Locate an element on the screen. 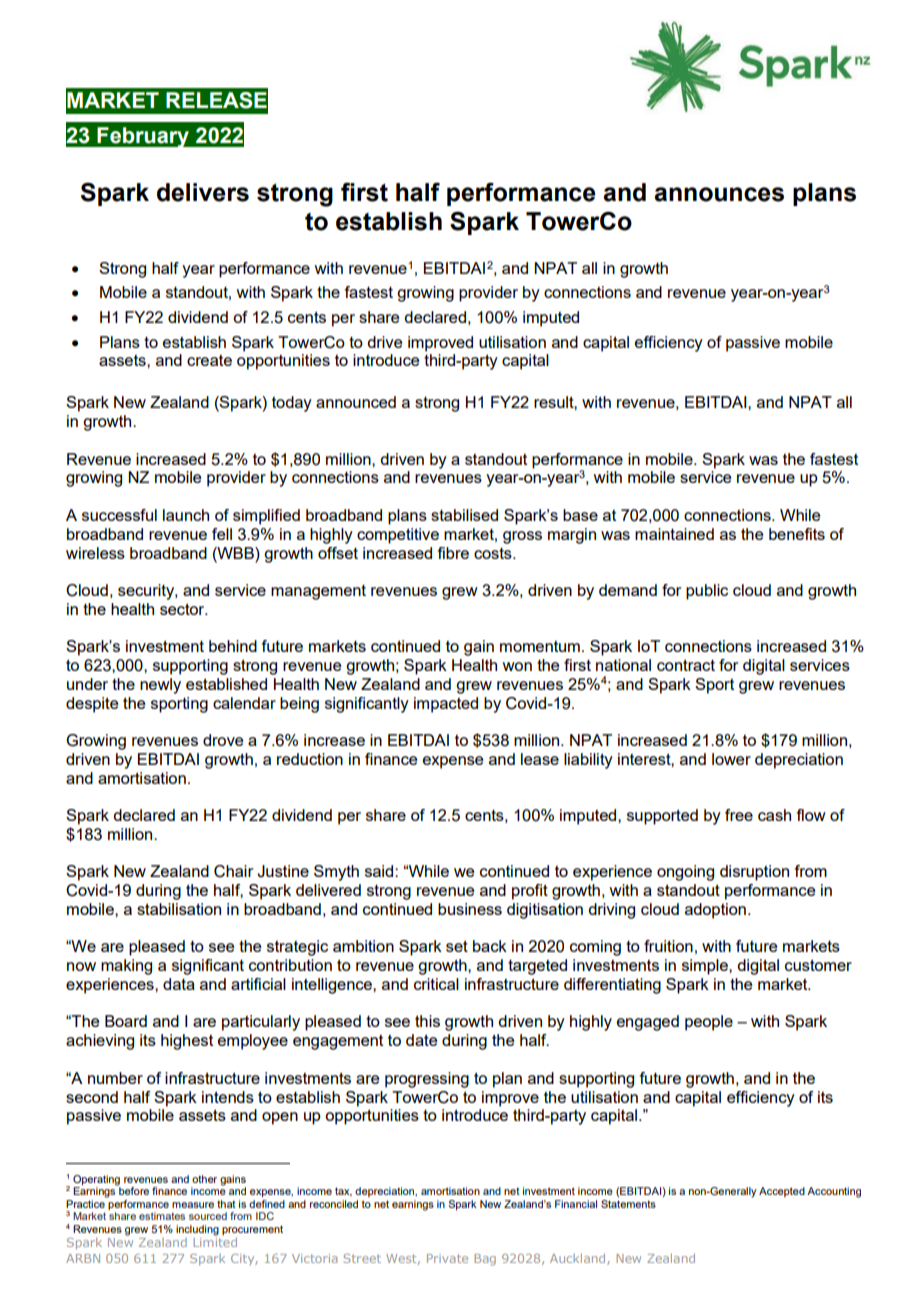 The width and height of the screenshot is (924, 1308). impacted is located at coordinates (446, 705).
